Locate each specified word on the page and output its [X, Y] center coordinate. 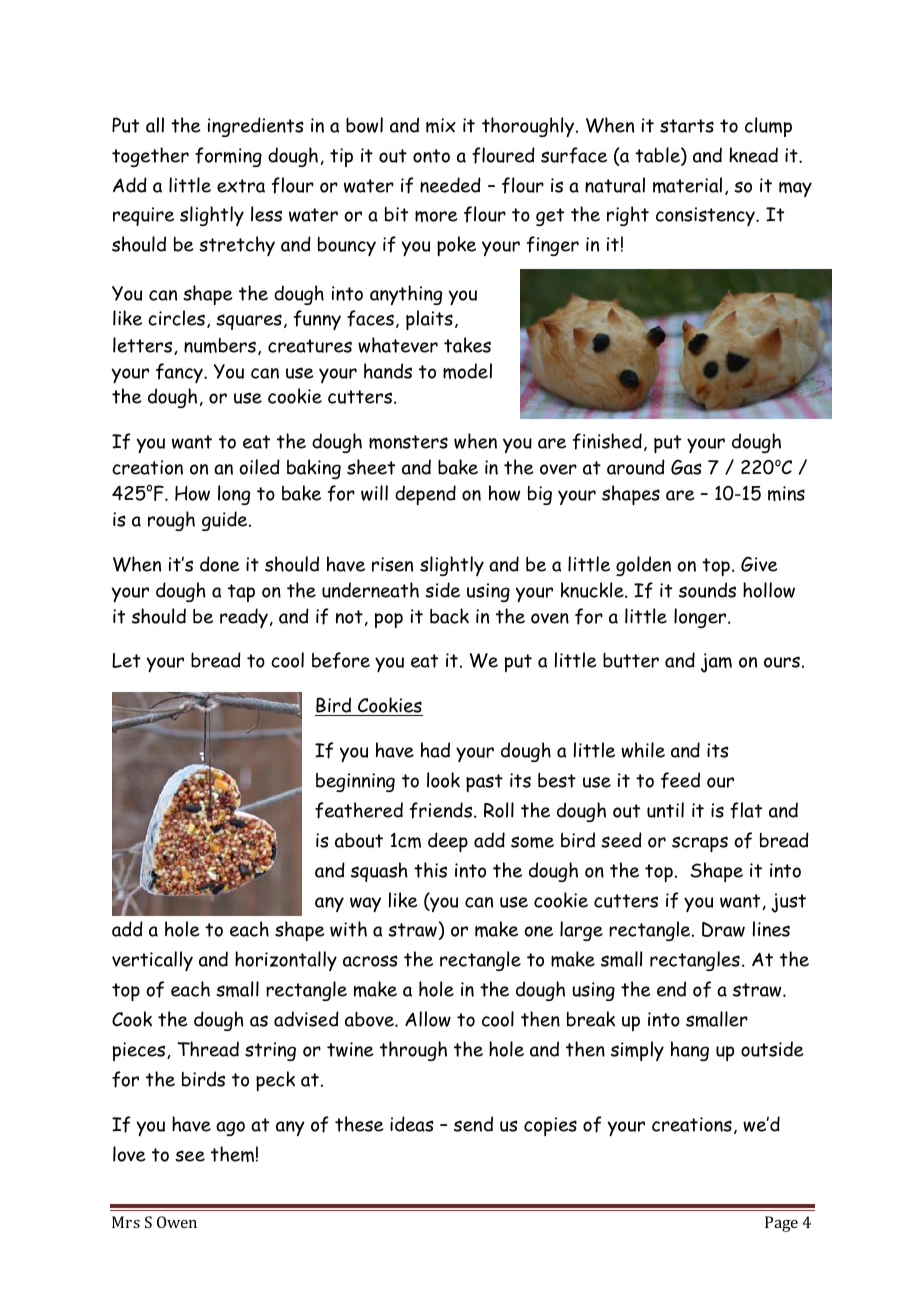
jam [716, 663]
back [449, 616]
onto [431, 156]
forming [228, 157]
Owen [177, 1222]
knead [753, 155]
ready [244, 618]
